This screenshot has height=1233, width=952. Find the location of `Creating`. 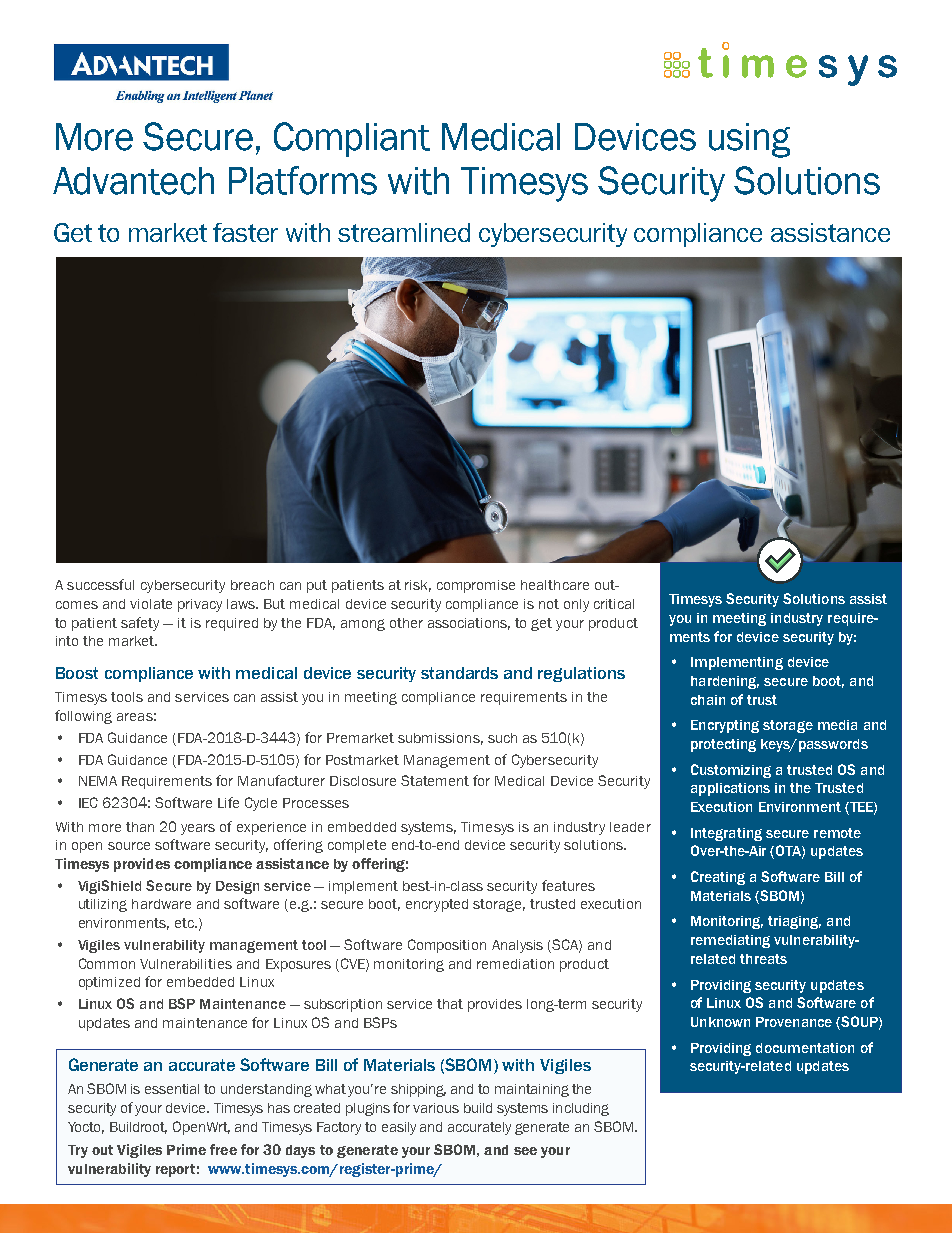

Creating is located at coordinates (718, 878).
